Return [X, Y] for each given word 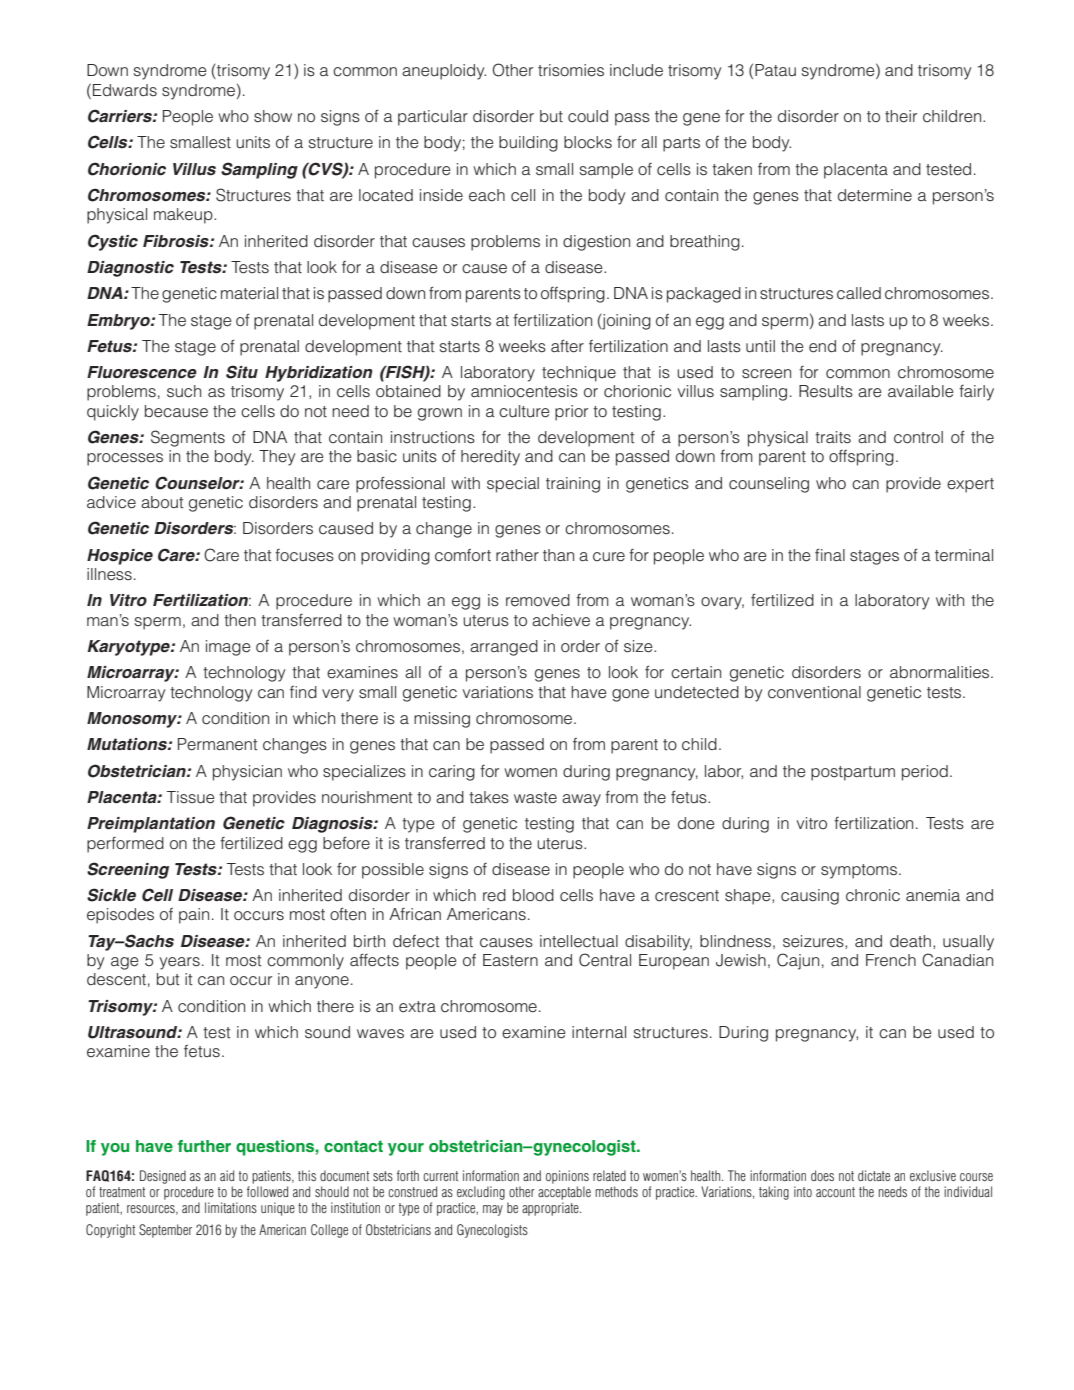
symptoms [859, 871]
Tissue [191, 797]
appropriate [551, 1209]
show [273, 116]
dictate [874, 1175]
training [573, 485]
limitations [231, 1207]
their [901, 116]
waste [535, 798]
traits [833, 437]
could [588, 116]
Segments [188, 438]
